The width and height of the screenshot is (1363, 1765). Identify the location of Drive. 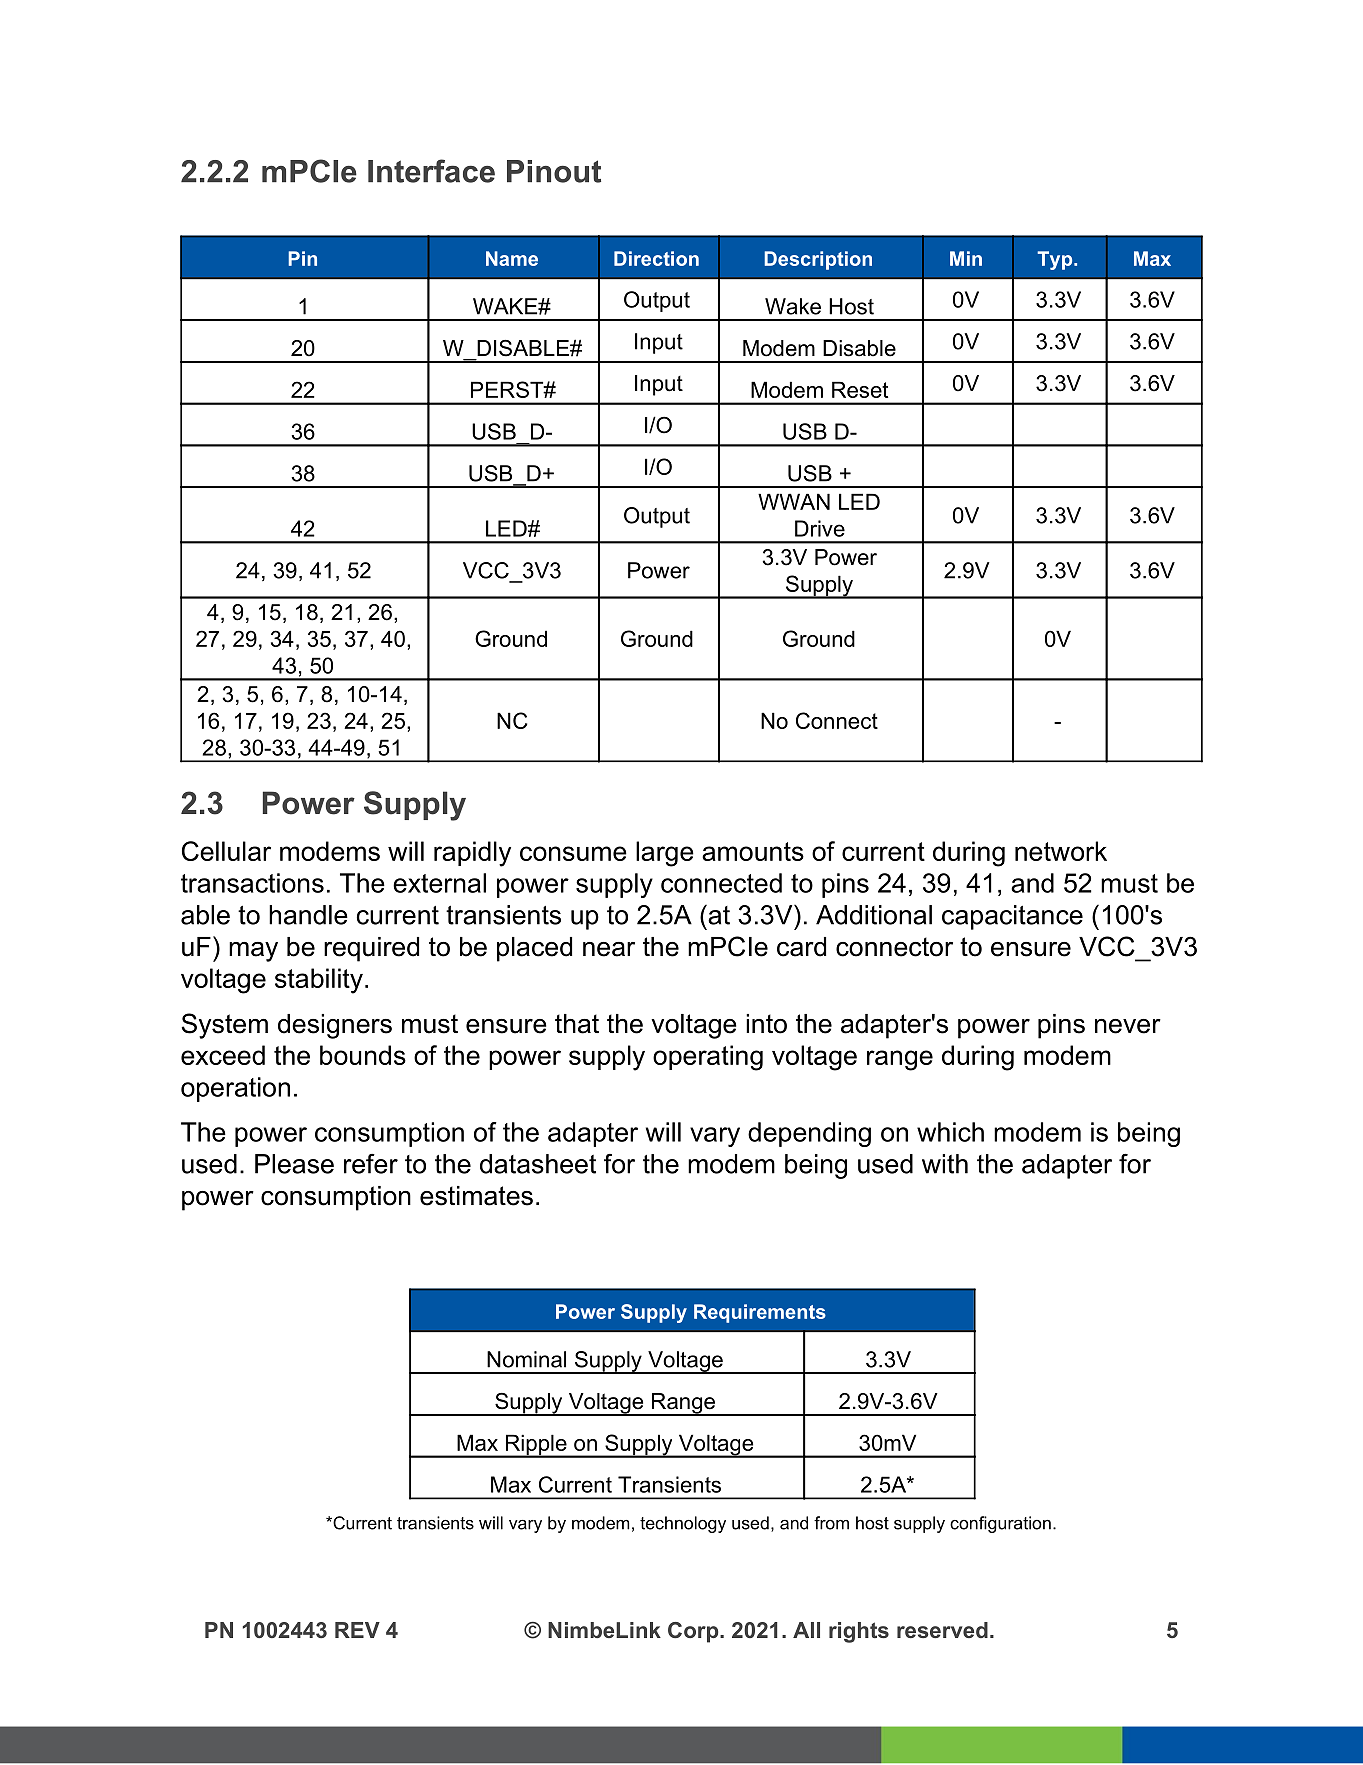
(820, 528).
